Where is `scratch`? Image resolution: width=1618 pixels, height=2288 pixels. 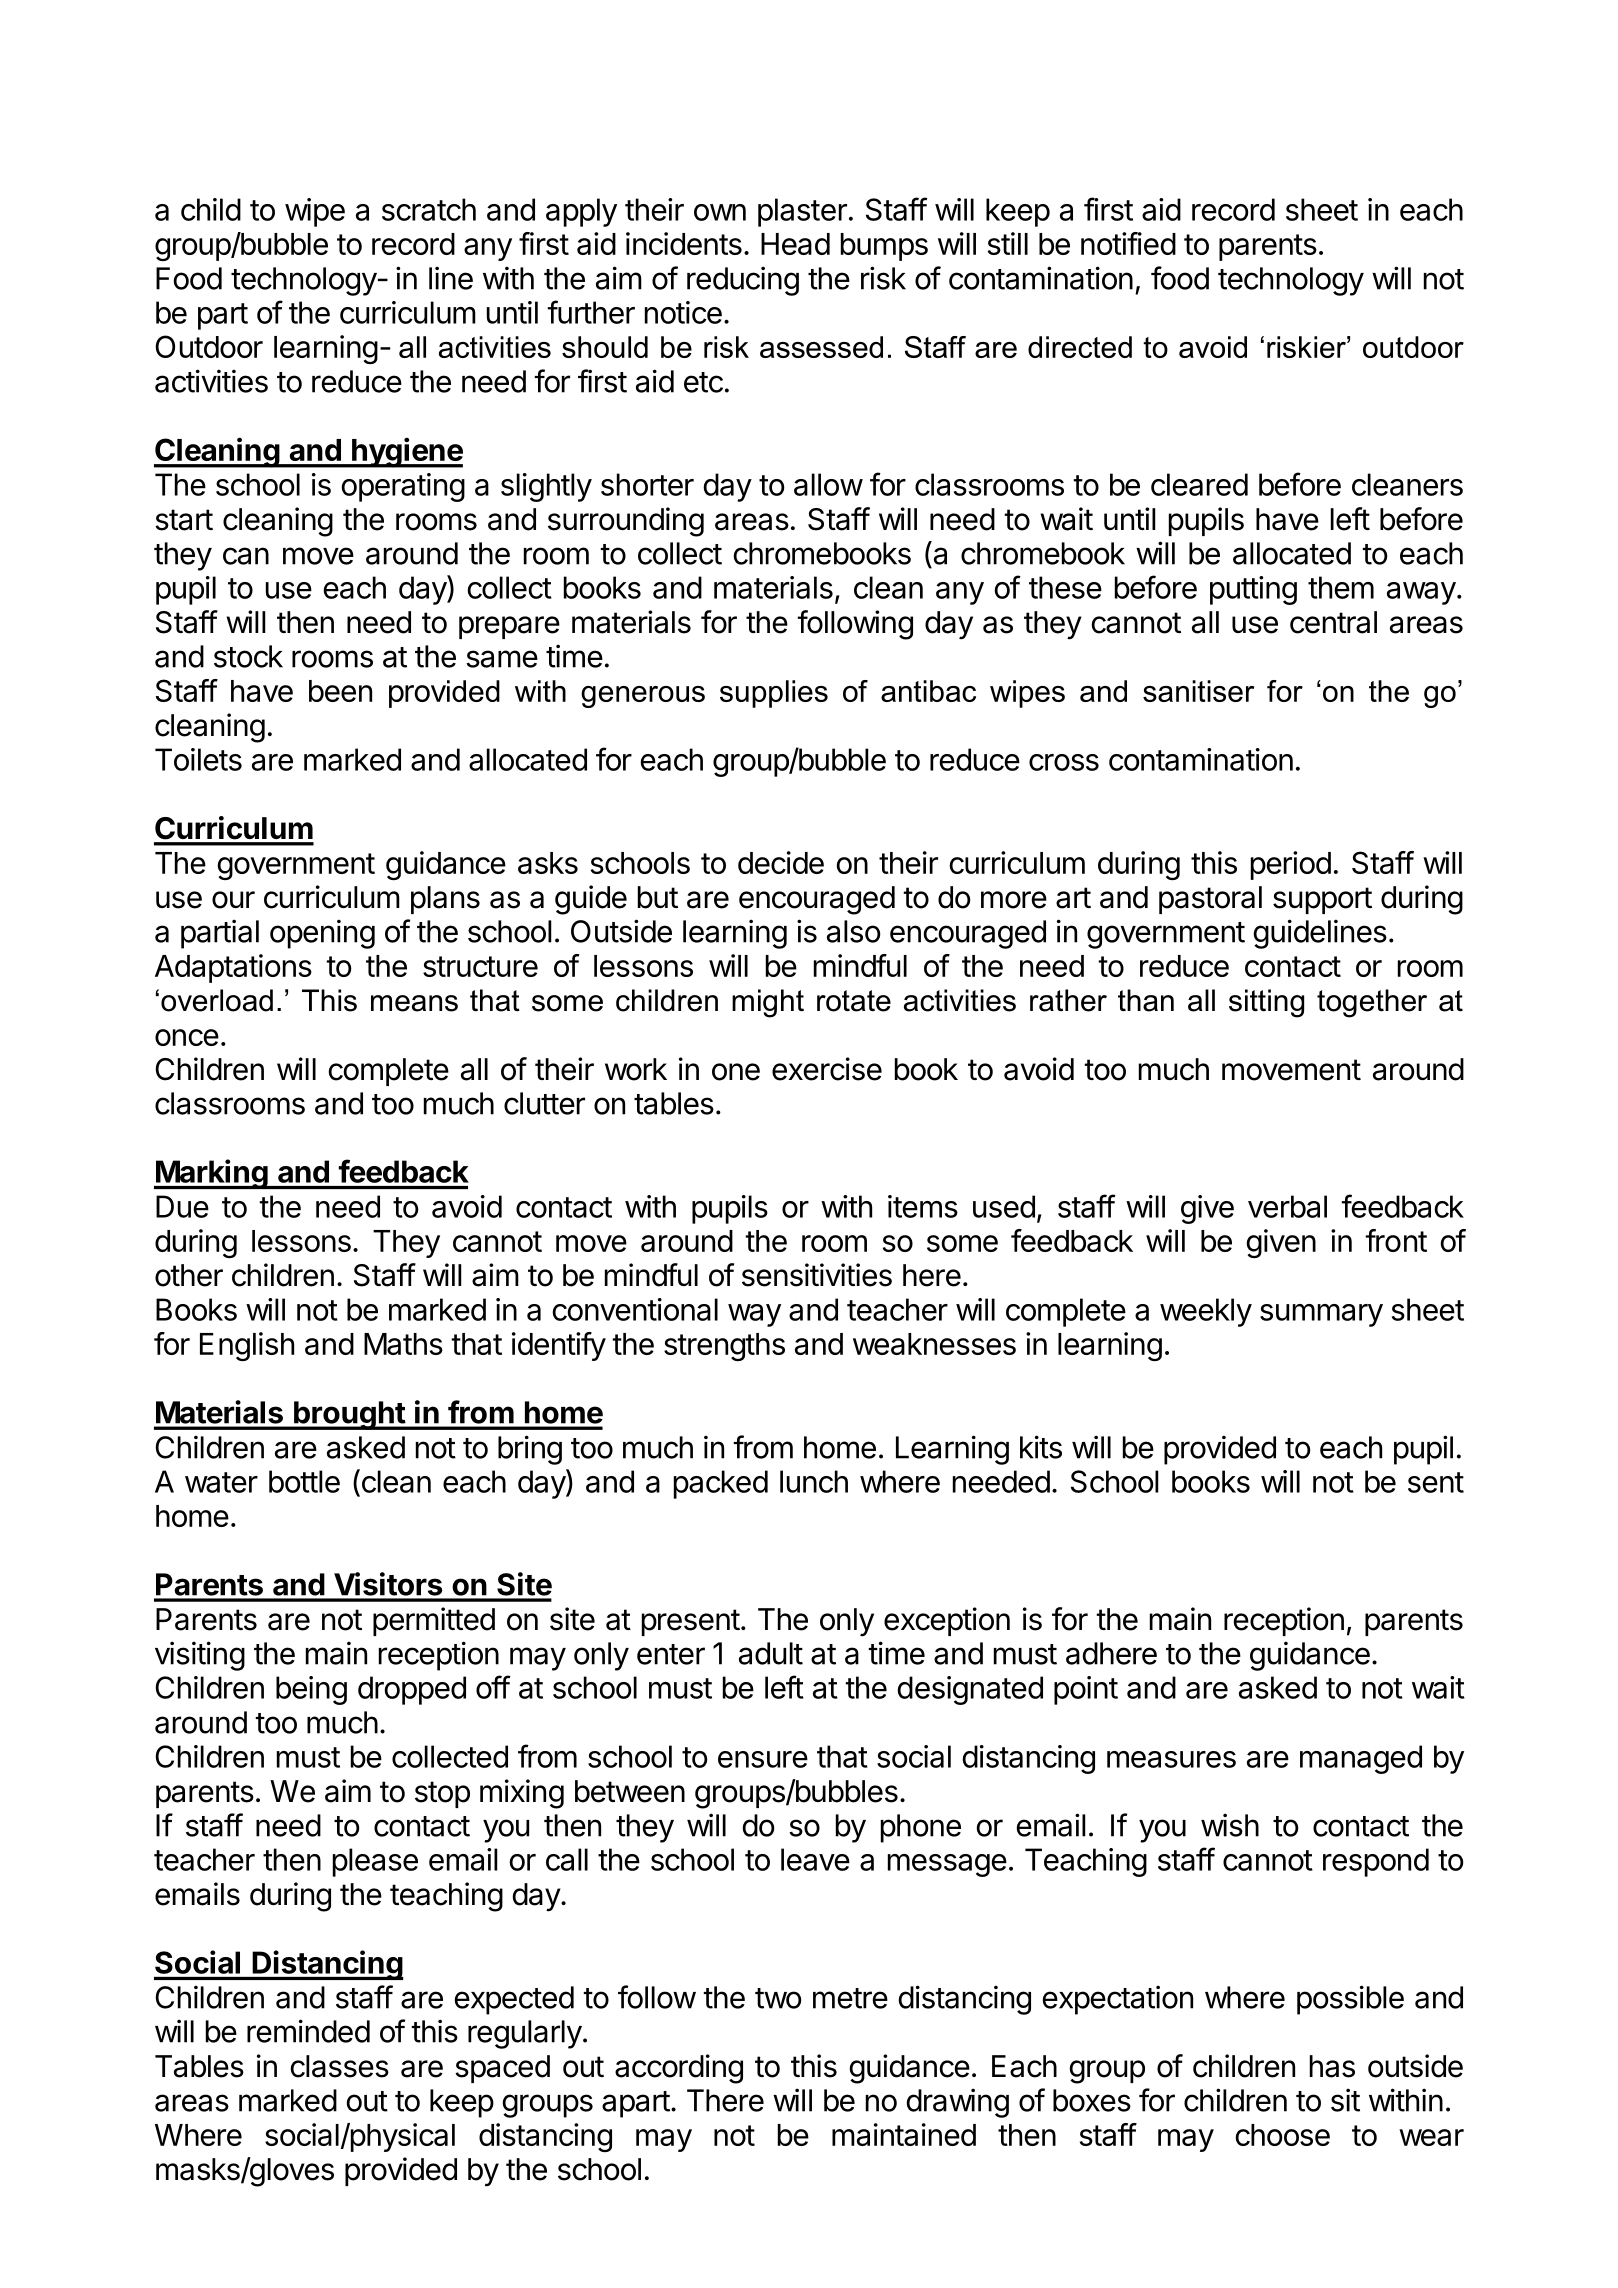 scratch is located at coordinates (429, 209).
